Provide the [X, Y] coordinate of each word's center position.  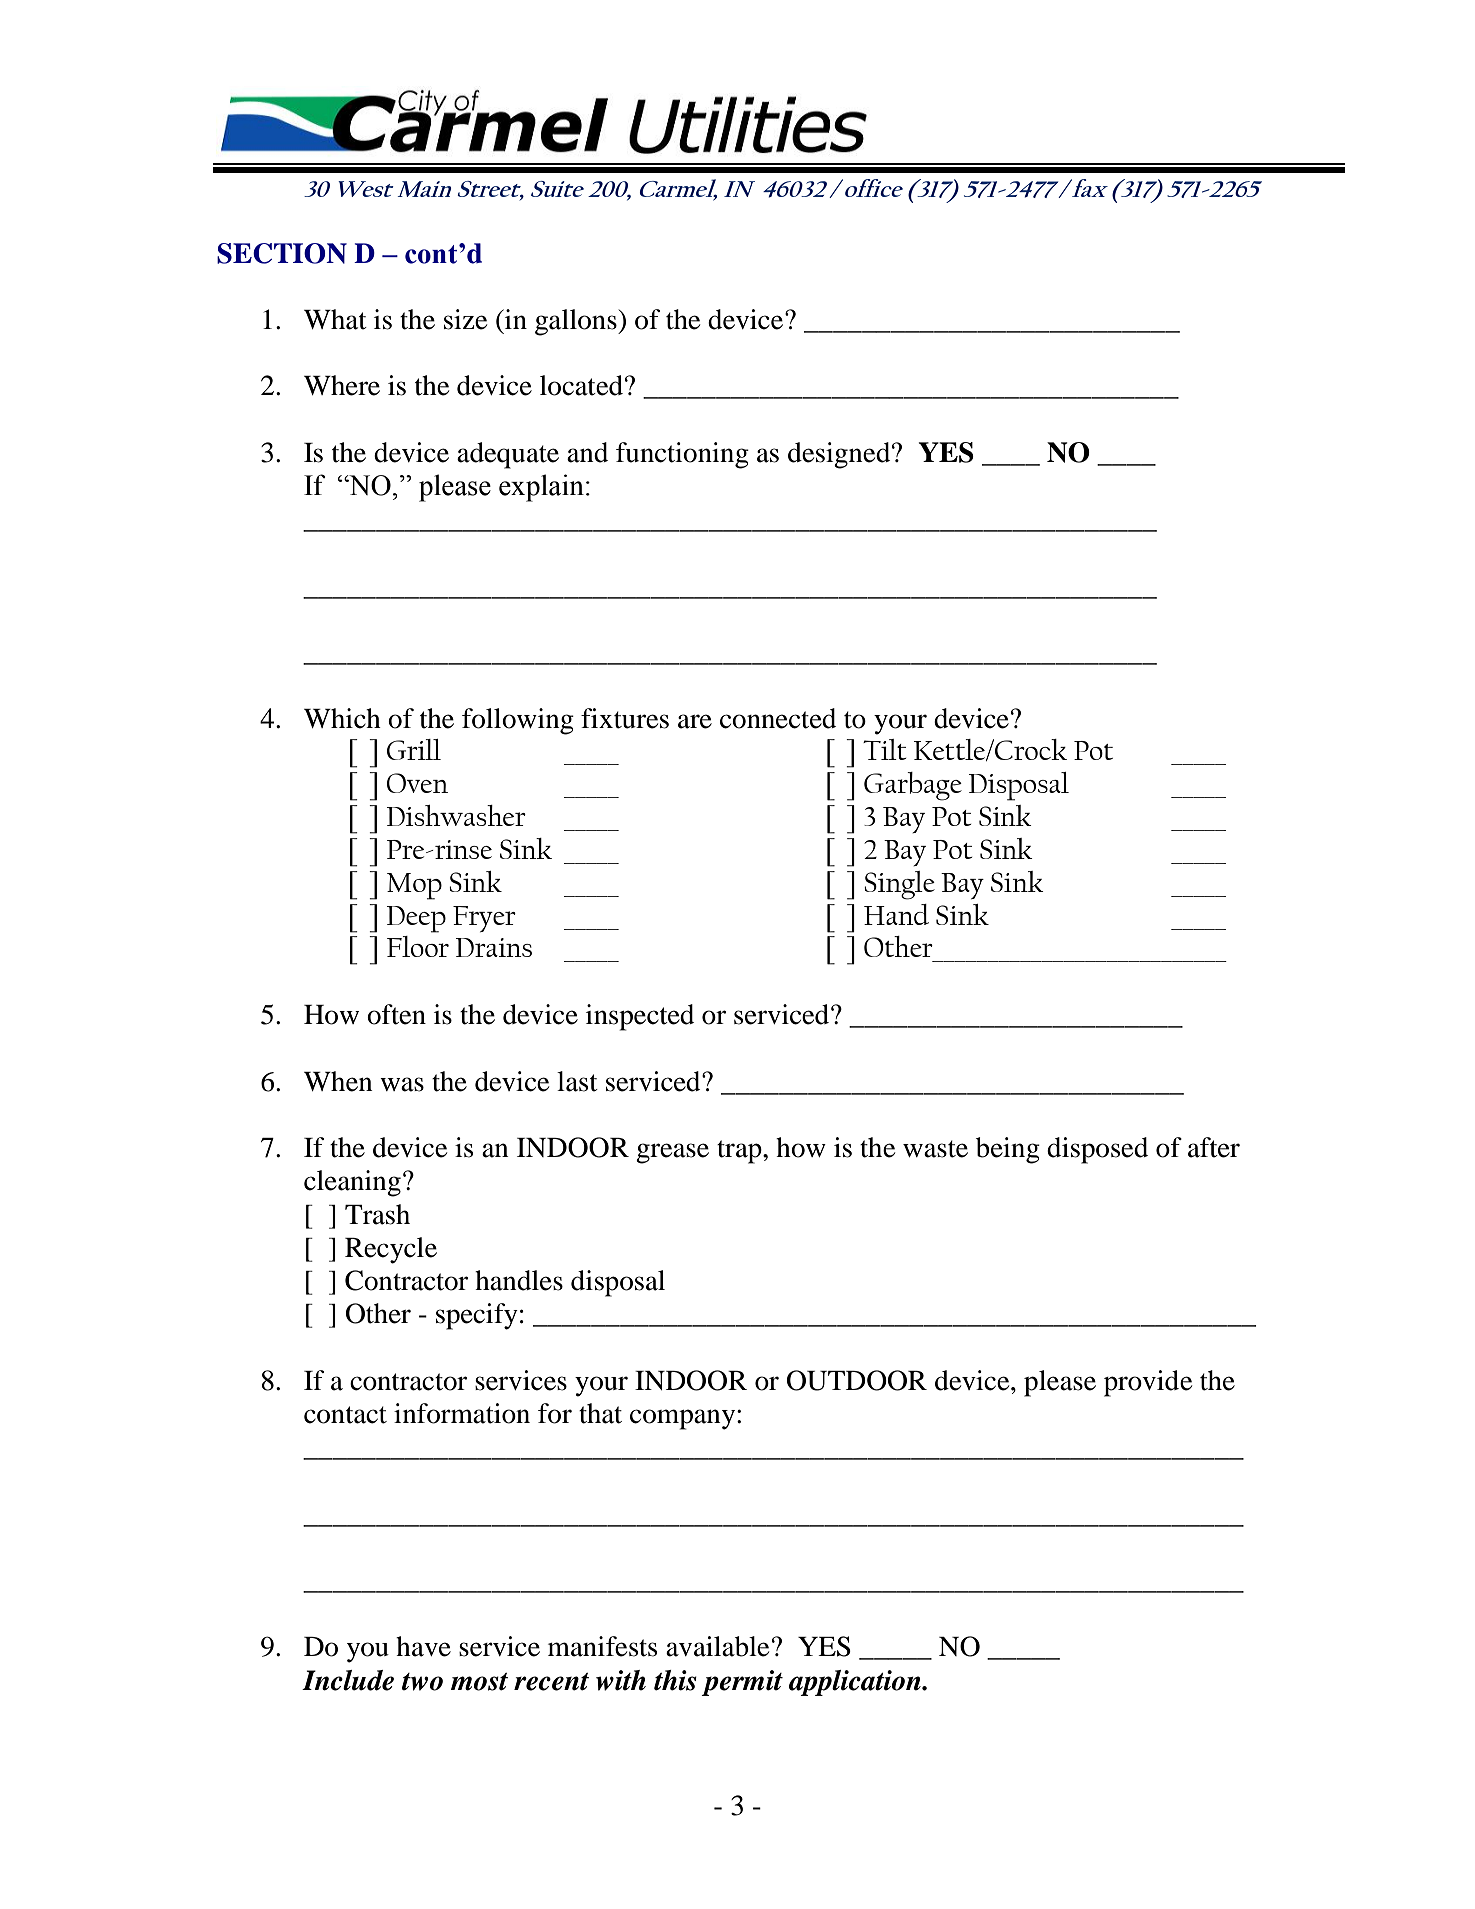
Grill [414, 749]
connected [778, 718]
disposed [1097, 1150]
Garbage [913, 786]
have [423, 1646]
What [335, 319]
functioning [682, 455]
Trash [377, 1214]
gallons [577, 322]
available [717, 1646]
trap [740, 1152]
